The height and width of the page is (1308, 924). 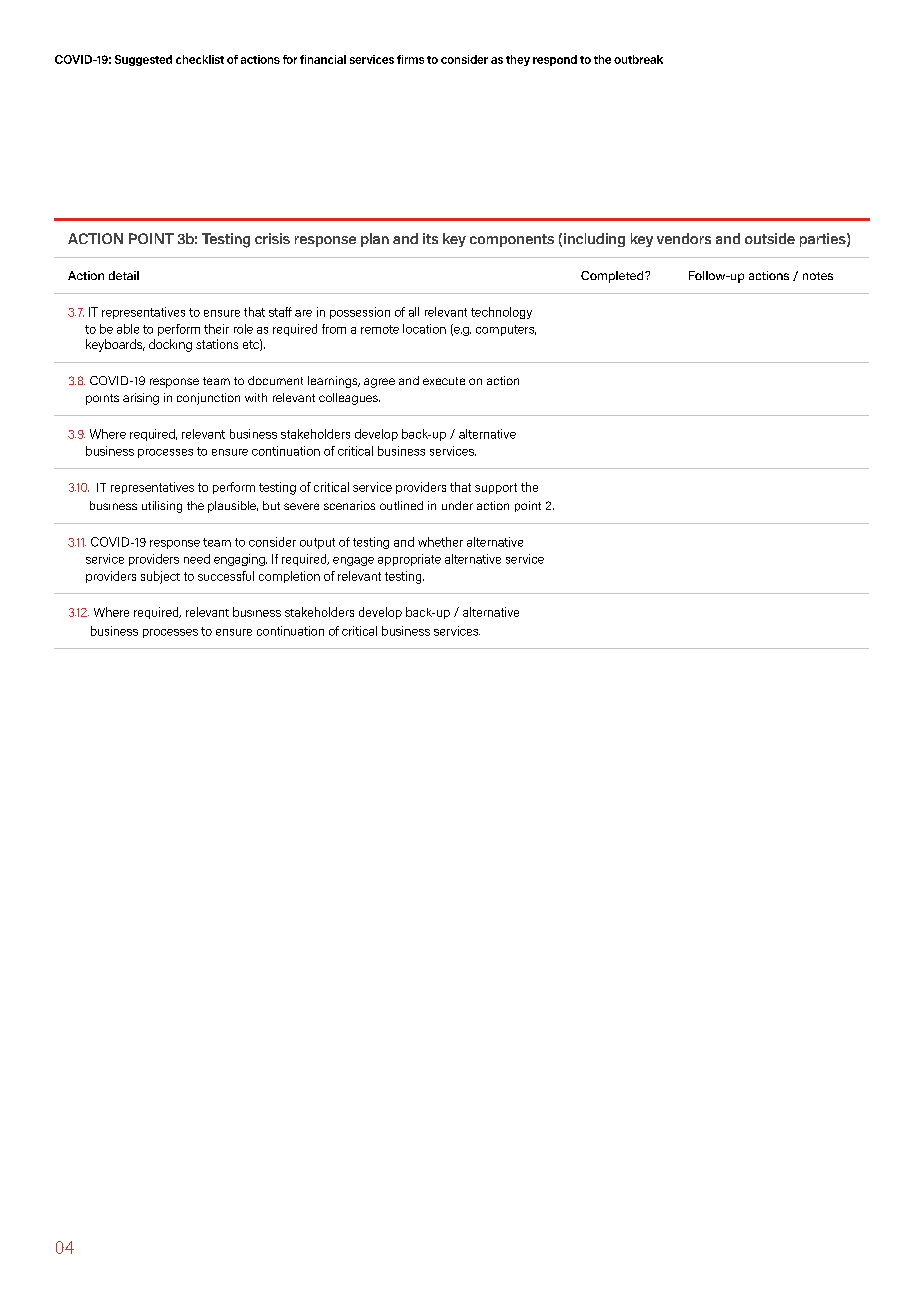 I want to click on its, so click(x=430, y=238).
